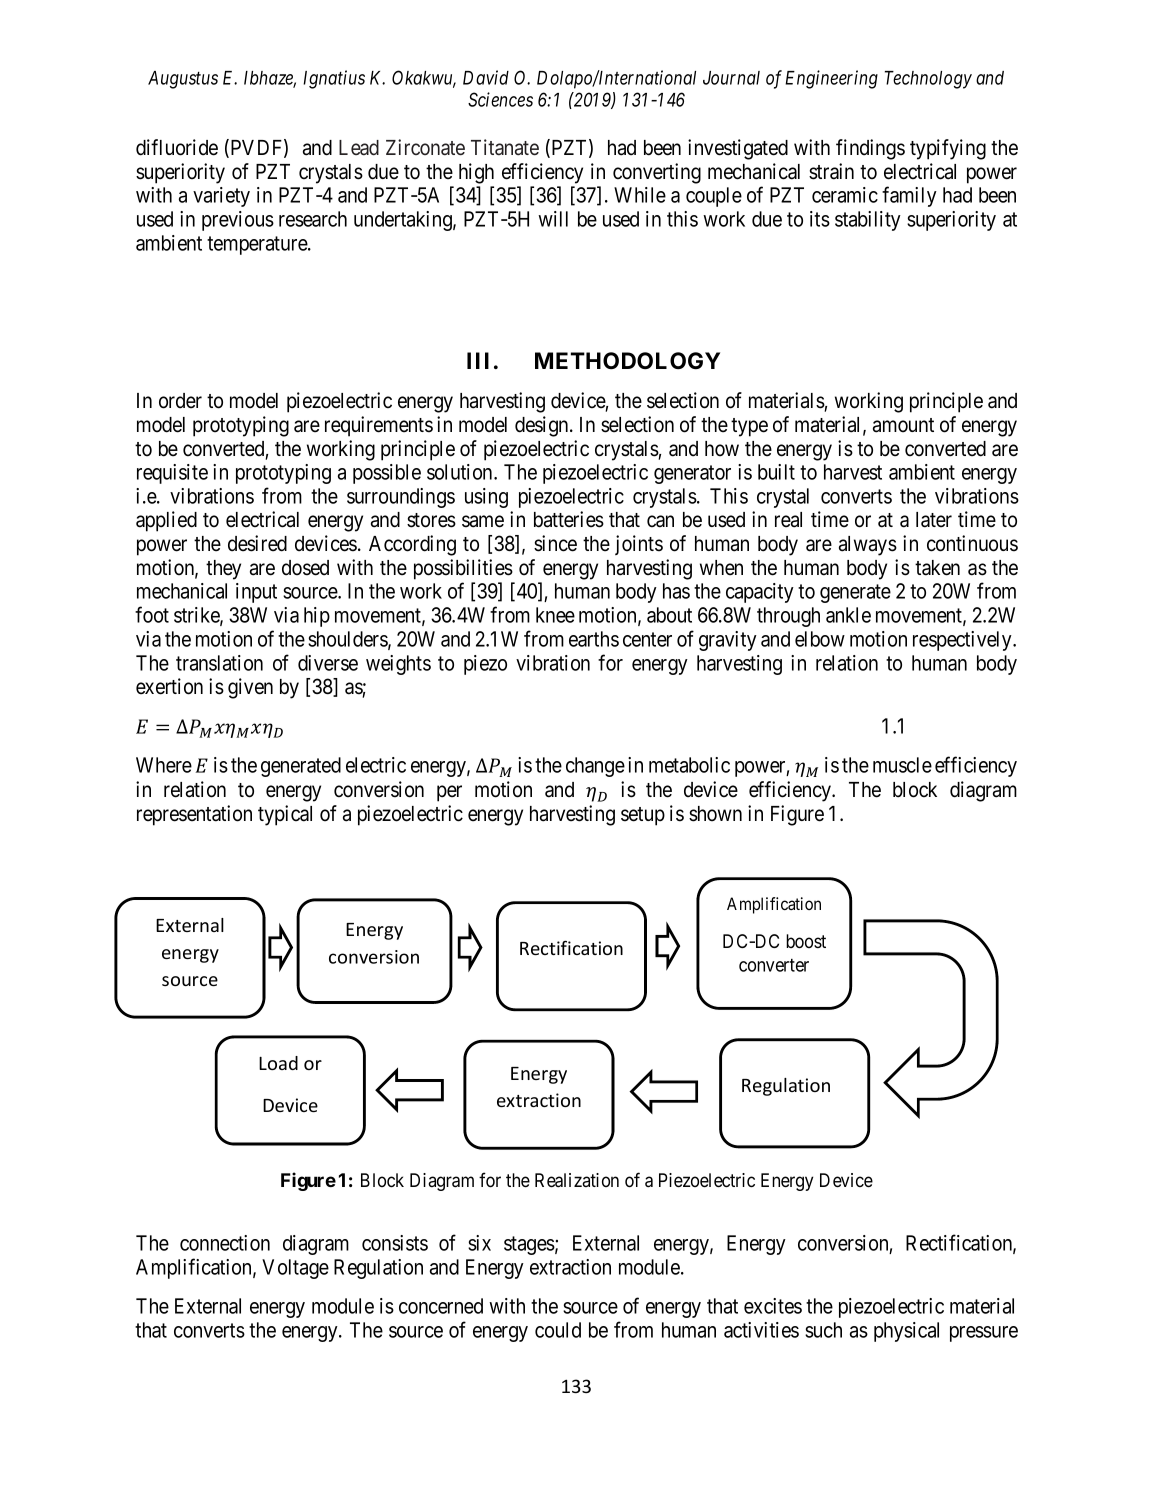 This image has width=1153, height=1492. I want to click on Voltage, so click(295, 1269).
